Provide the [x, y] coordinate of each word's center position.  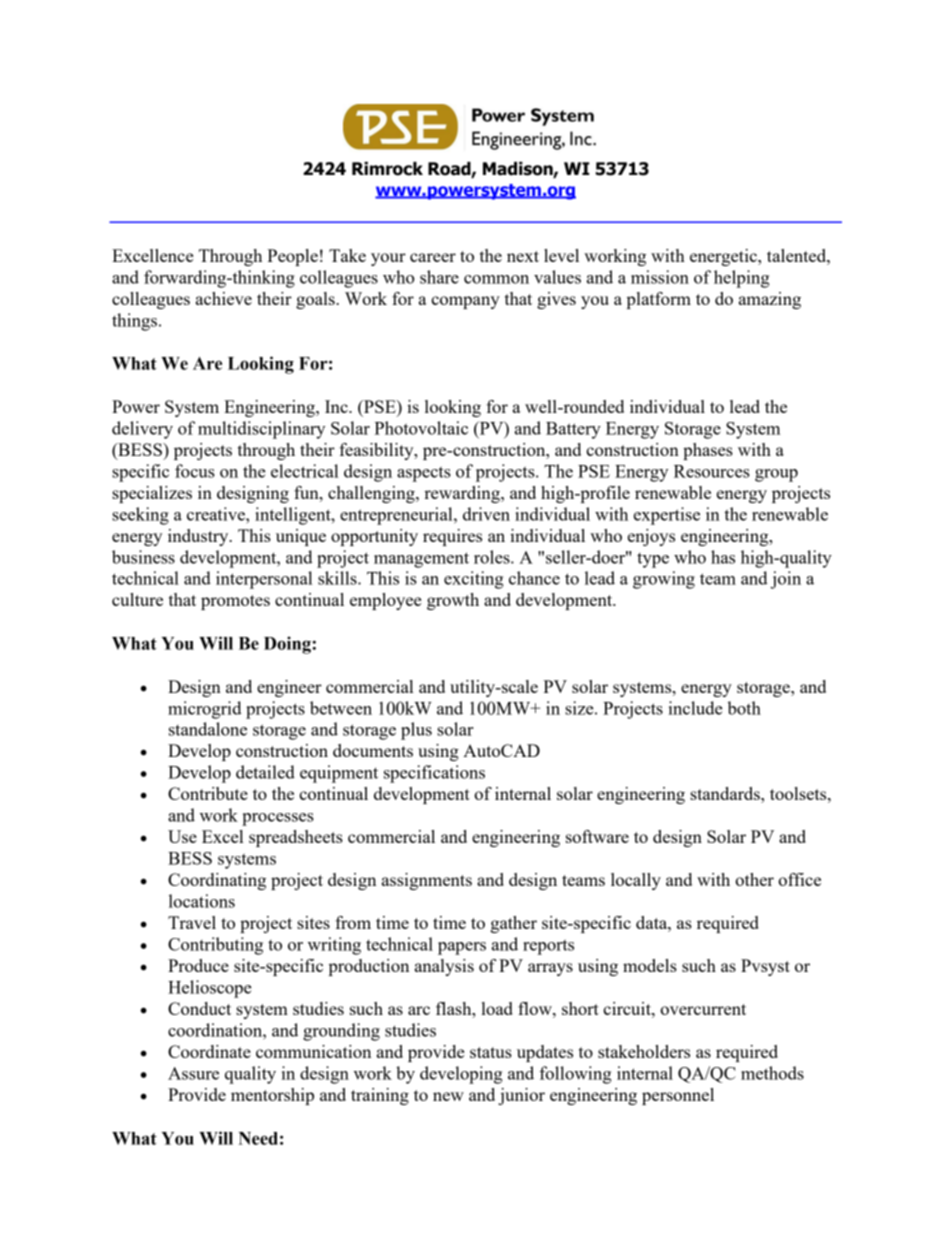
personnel [678, 1096]
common [496, 279]
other [754, 879]
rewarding [463, 494]
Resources [712, 471]
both [744, 708]
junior [521, 1096]
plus [416, 731]
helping [742, 279]
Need [258, 1138]
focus [195, 471]
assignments [427, 881]
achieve [224, 298]
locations [202, 901]
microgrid [205, 710]
